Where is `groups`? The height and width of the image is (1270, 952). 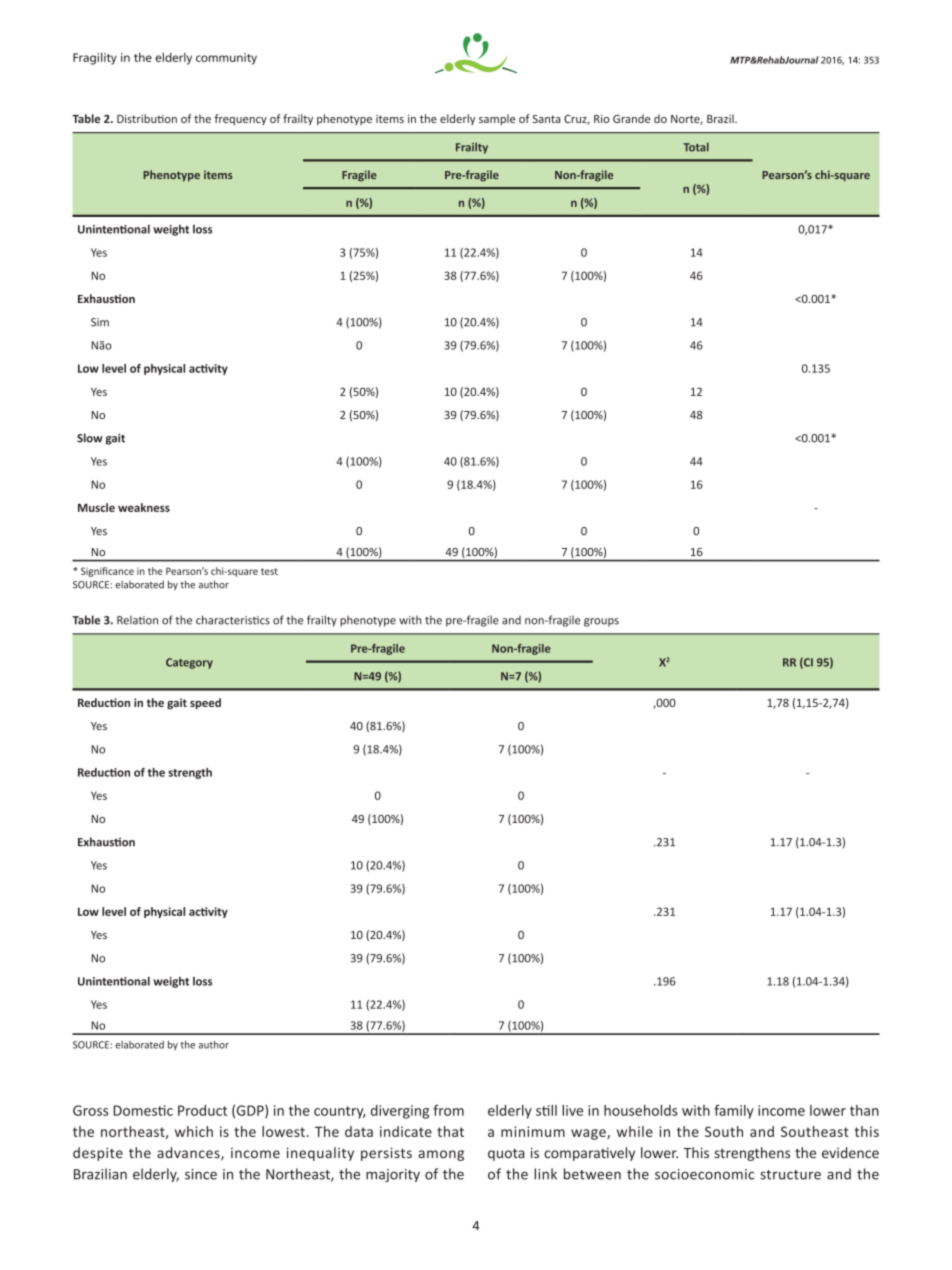 groups is located at coordinates (601, 622).
